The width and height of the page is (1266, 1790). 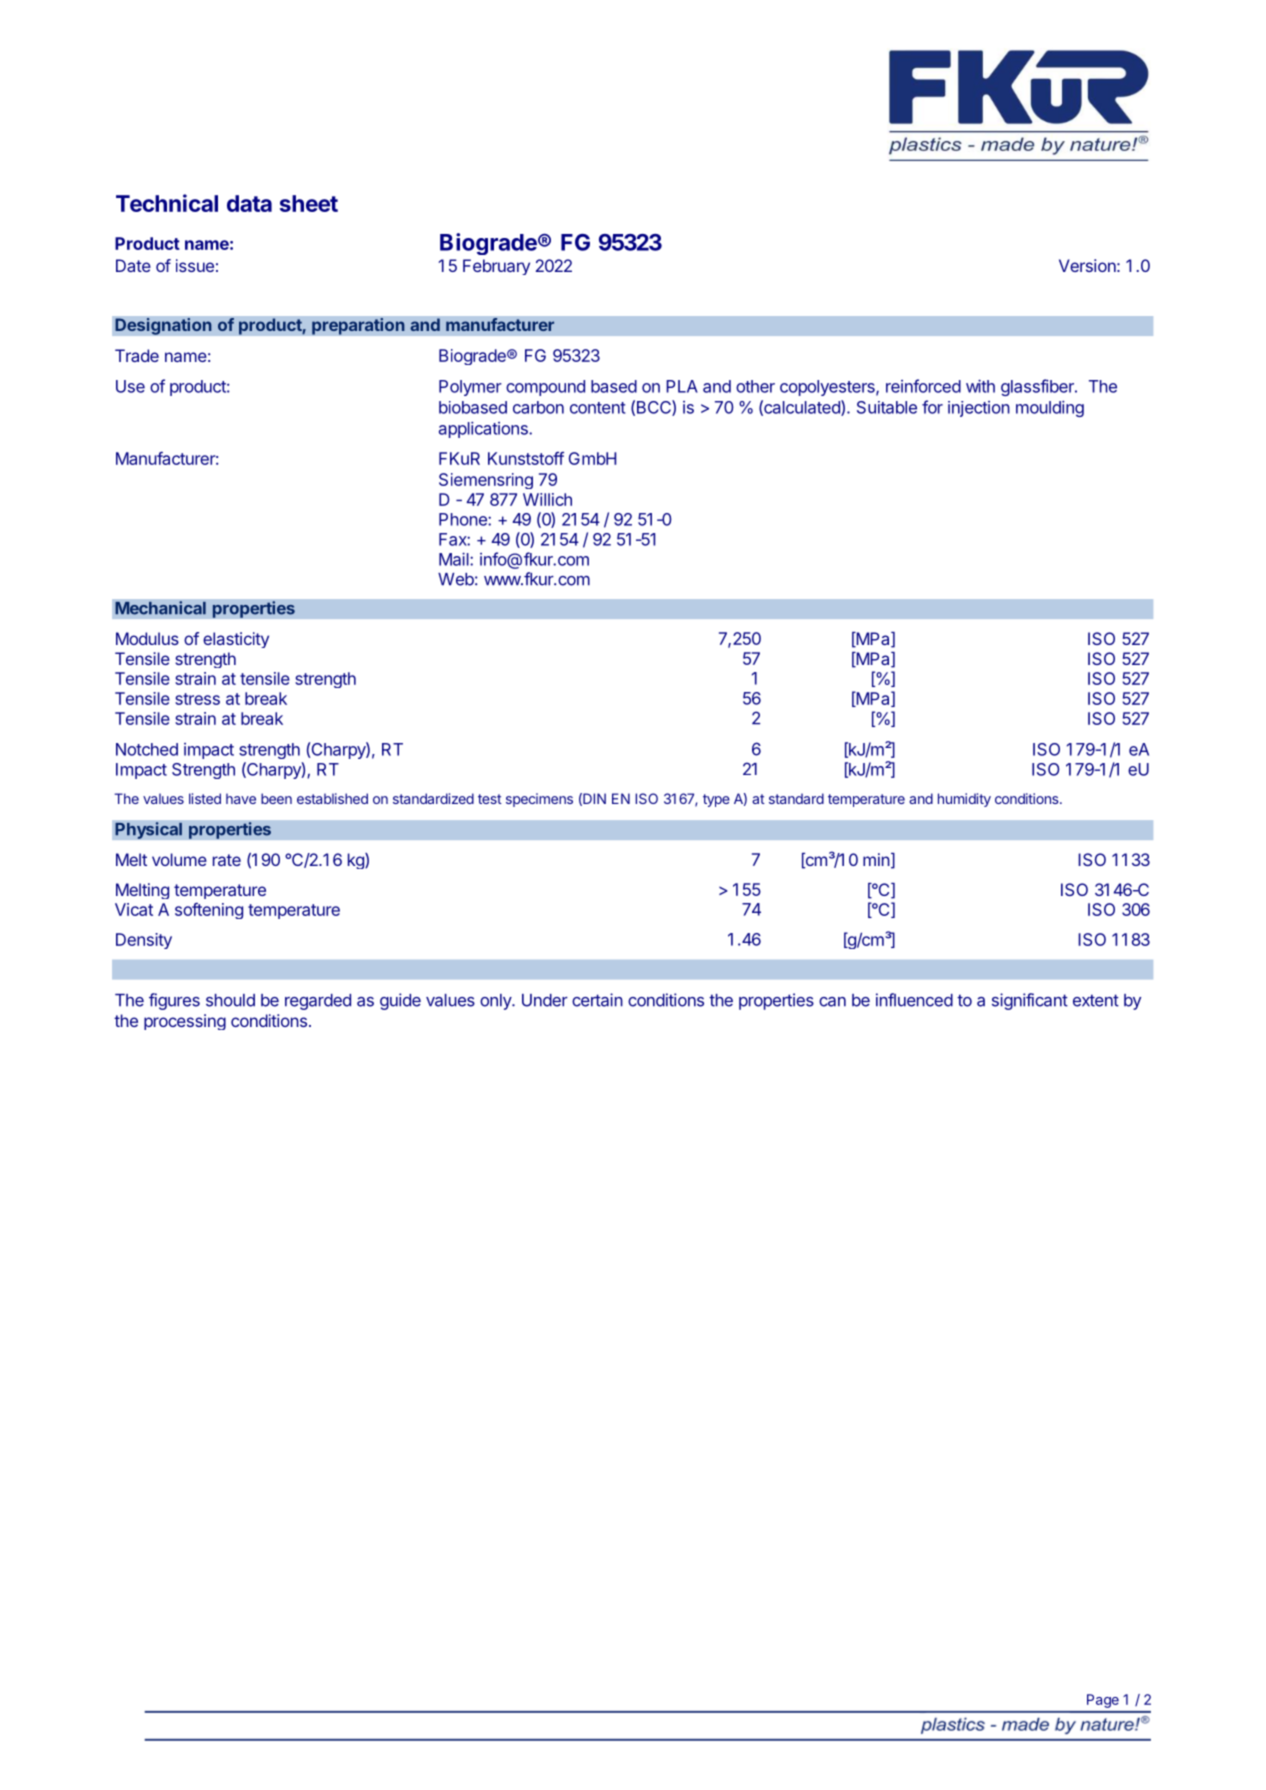 I want to click on Page, so click(x=1103, y=1701).
